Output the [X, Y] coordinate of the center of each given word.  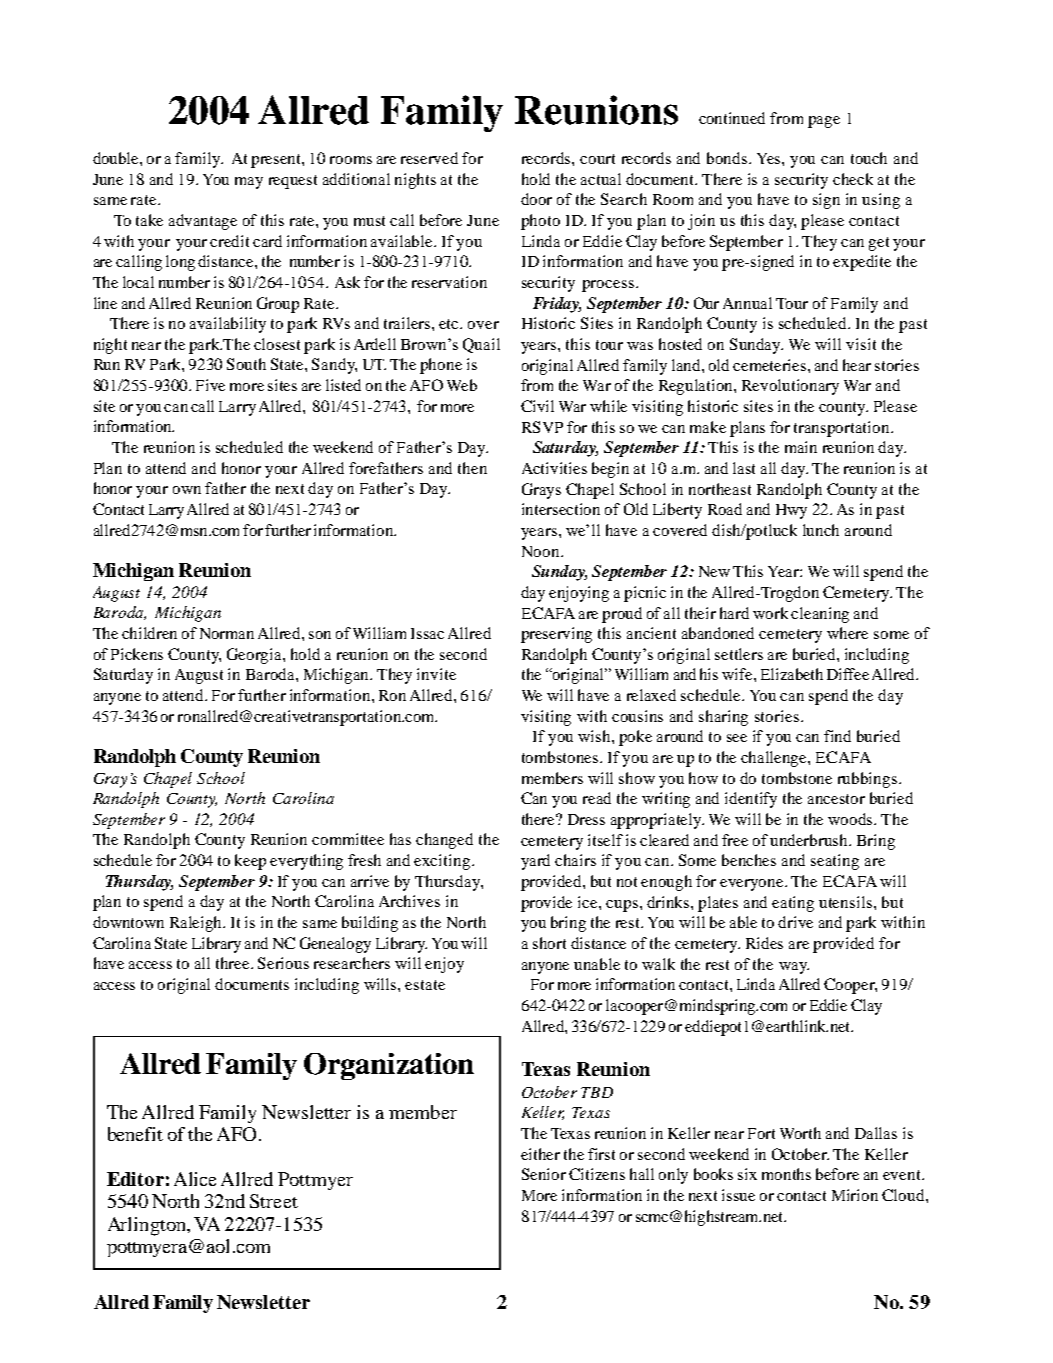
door [536, 199]
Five [210, 385]
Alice [195, 1179]
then [472, 468]
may [249, 183]
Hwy [791, 511]
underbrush [810, 840]
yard [535, 862]
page [824, 122]
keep [250, 862]
